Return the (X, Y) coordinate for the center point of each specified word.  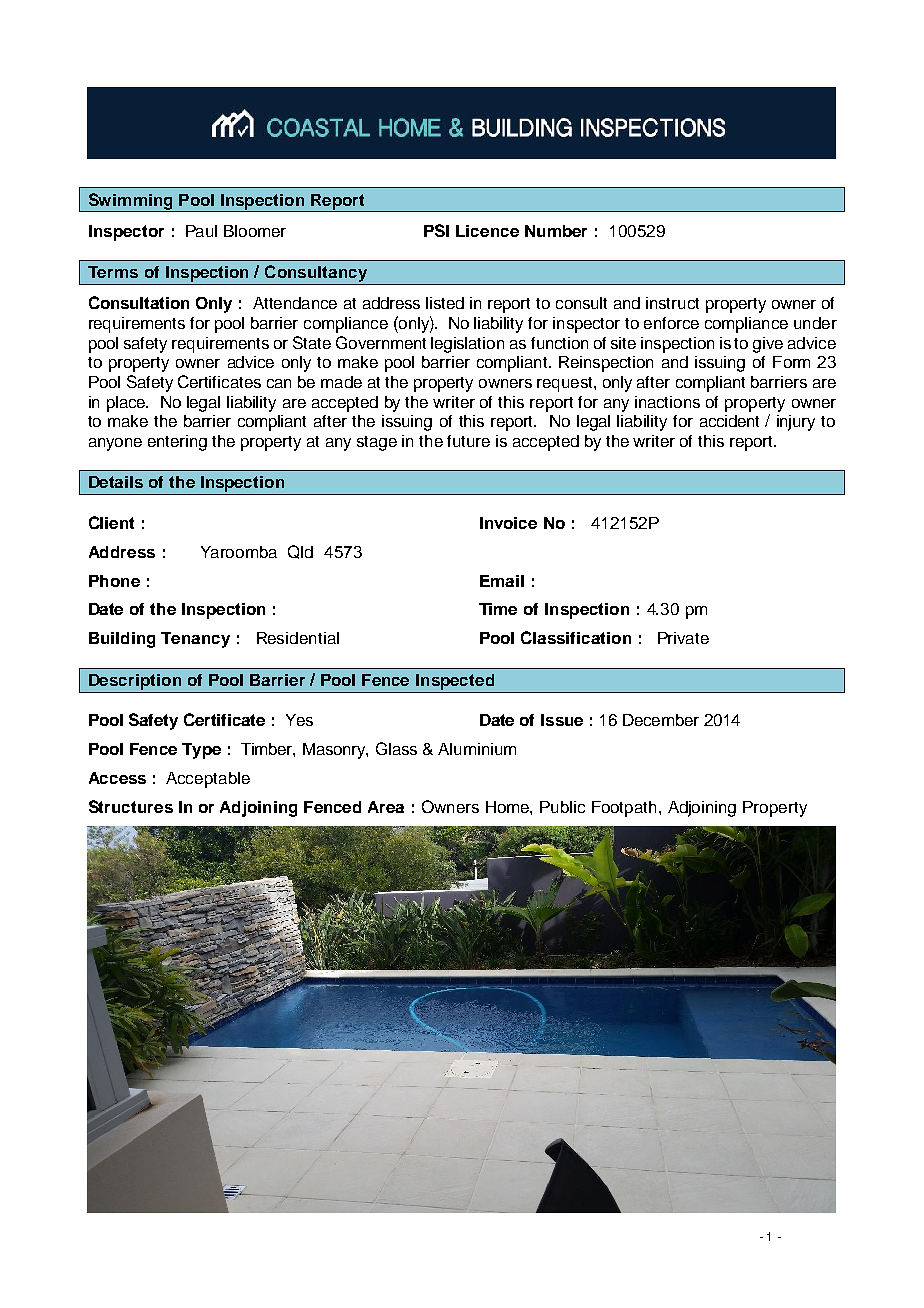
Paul (201, 231)
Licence (487, 231)
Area (386, 807)
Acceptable (208, 780)
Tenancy (195, 640)
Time (498, 609)
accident (729, 421)
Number (556, 231)
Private (683, 638)
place (127, 404)
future (468, 441)
